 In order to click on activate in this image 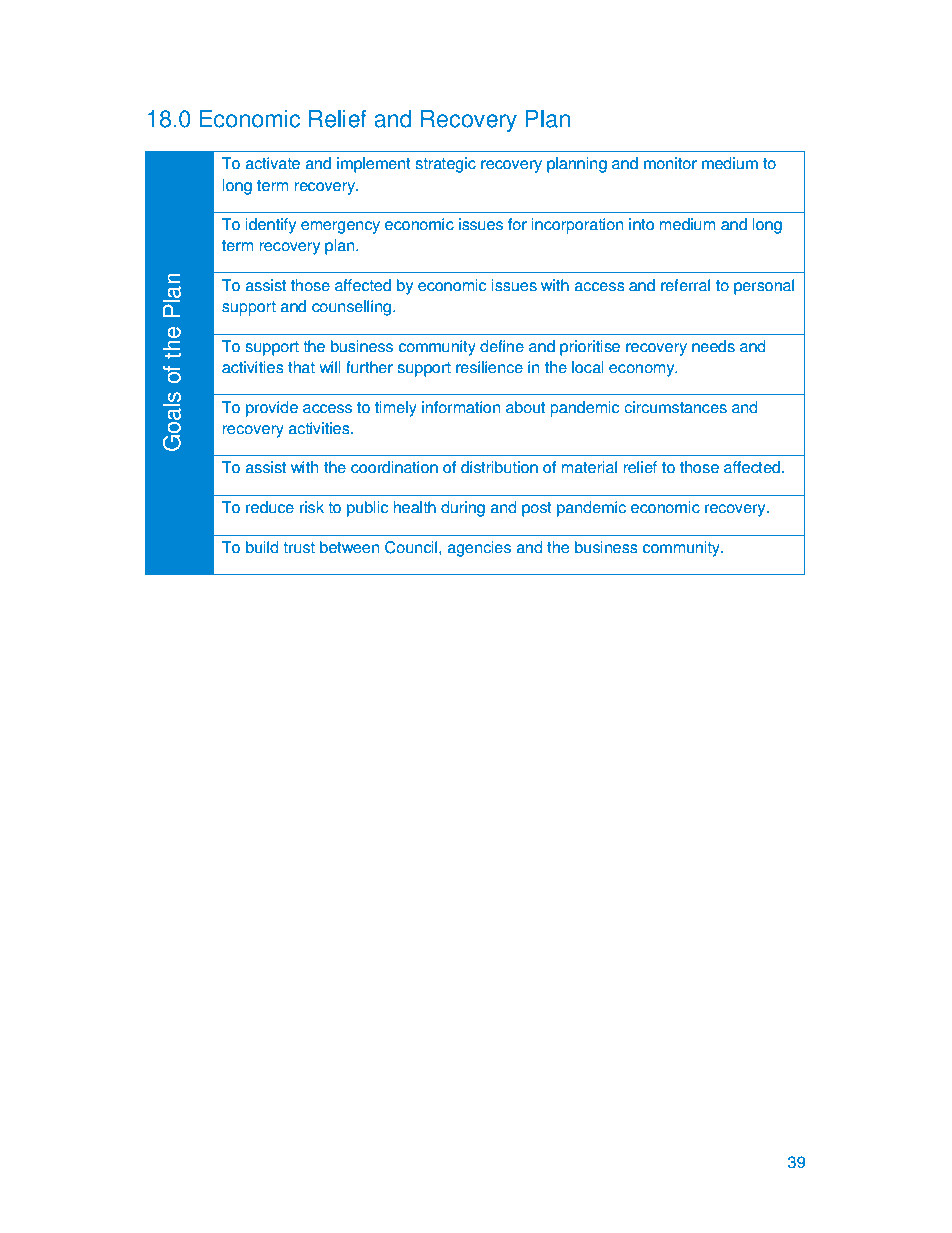, I will do `click(272, 163)`.
